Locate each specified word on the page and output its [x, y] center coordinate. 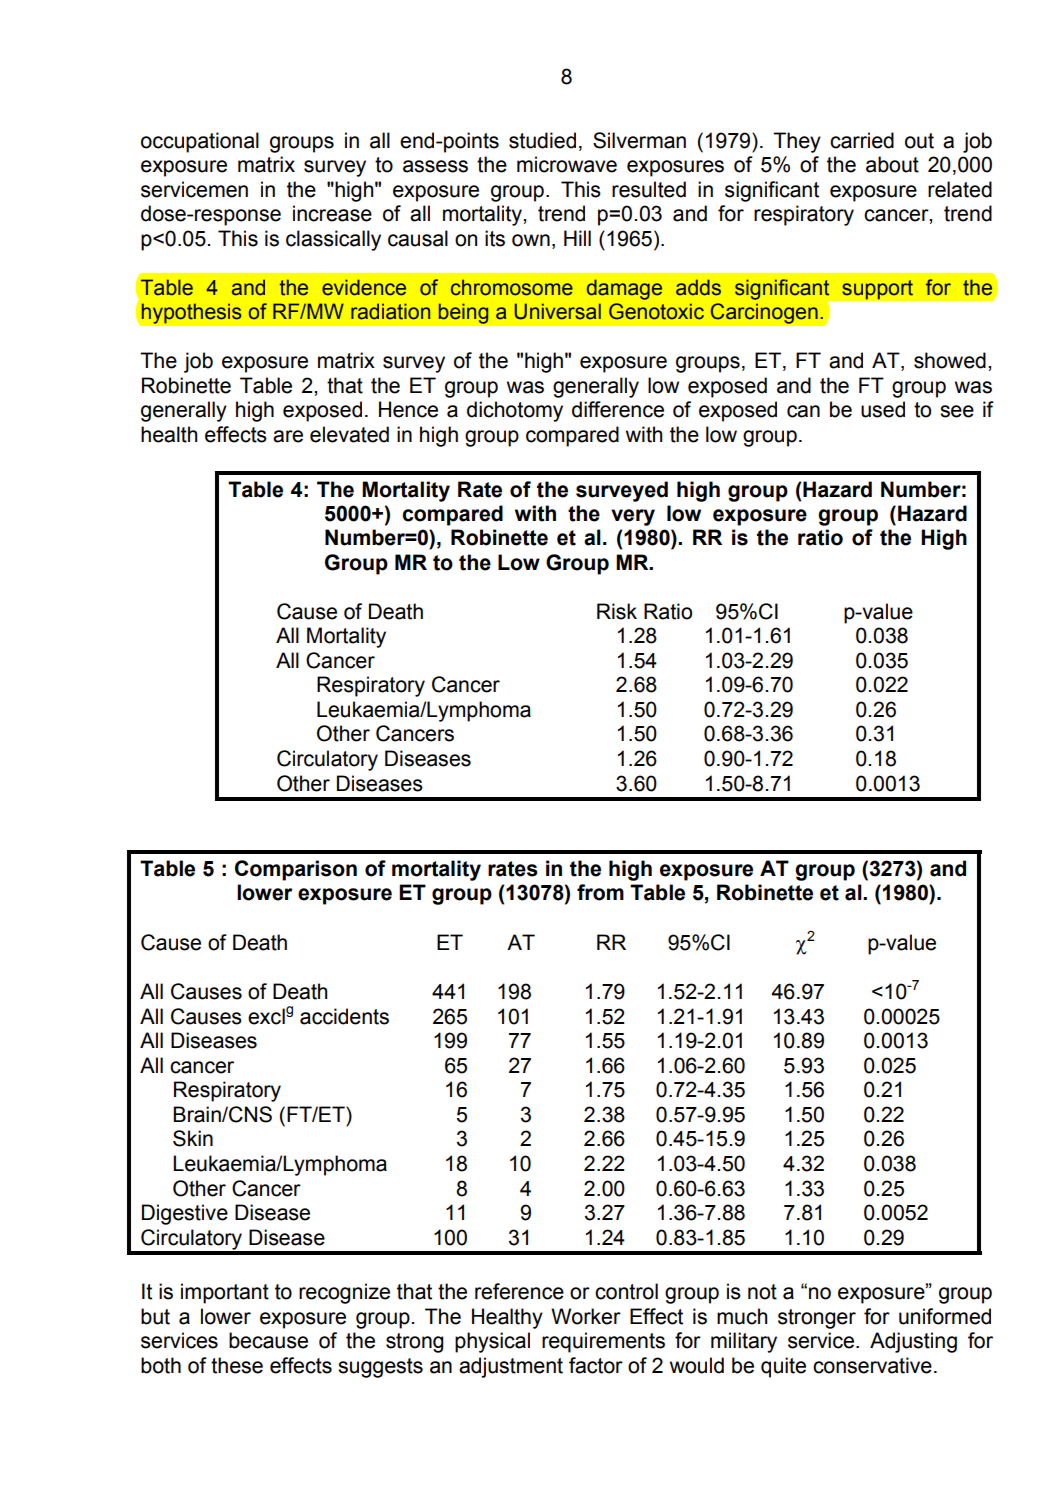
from [600, 892]
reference [519, 1291]
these [237, 1365]
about [892, 164]
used [883, 409]
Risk [617, 611]
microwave [567, 164]
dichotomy [515, 411]
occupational [200, 142]
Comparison [296, 870]
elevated [349, 434]
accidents [344, 1016]
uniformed [945, 1316]
